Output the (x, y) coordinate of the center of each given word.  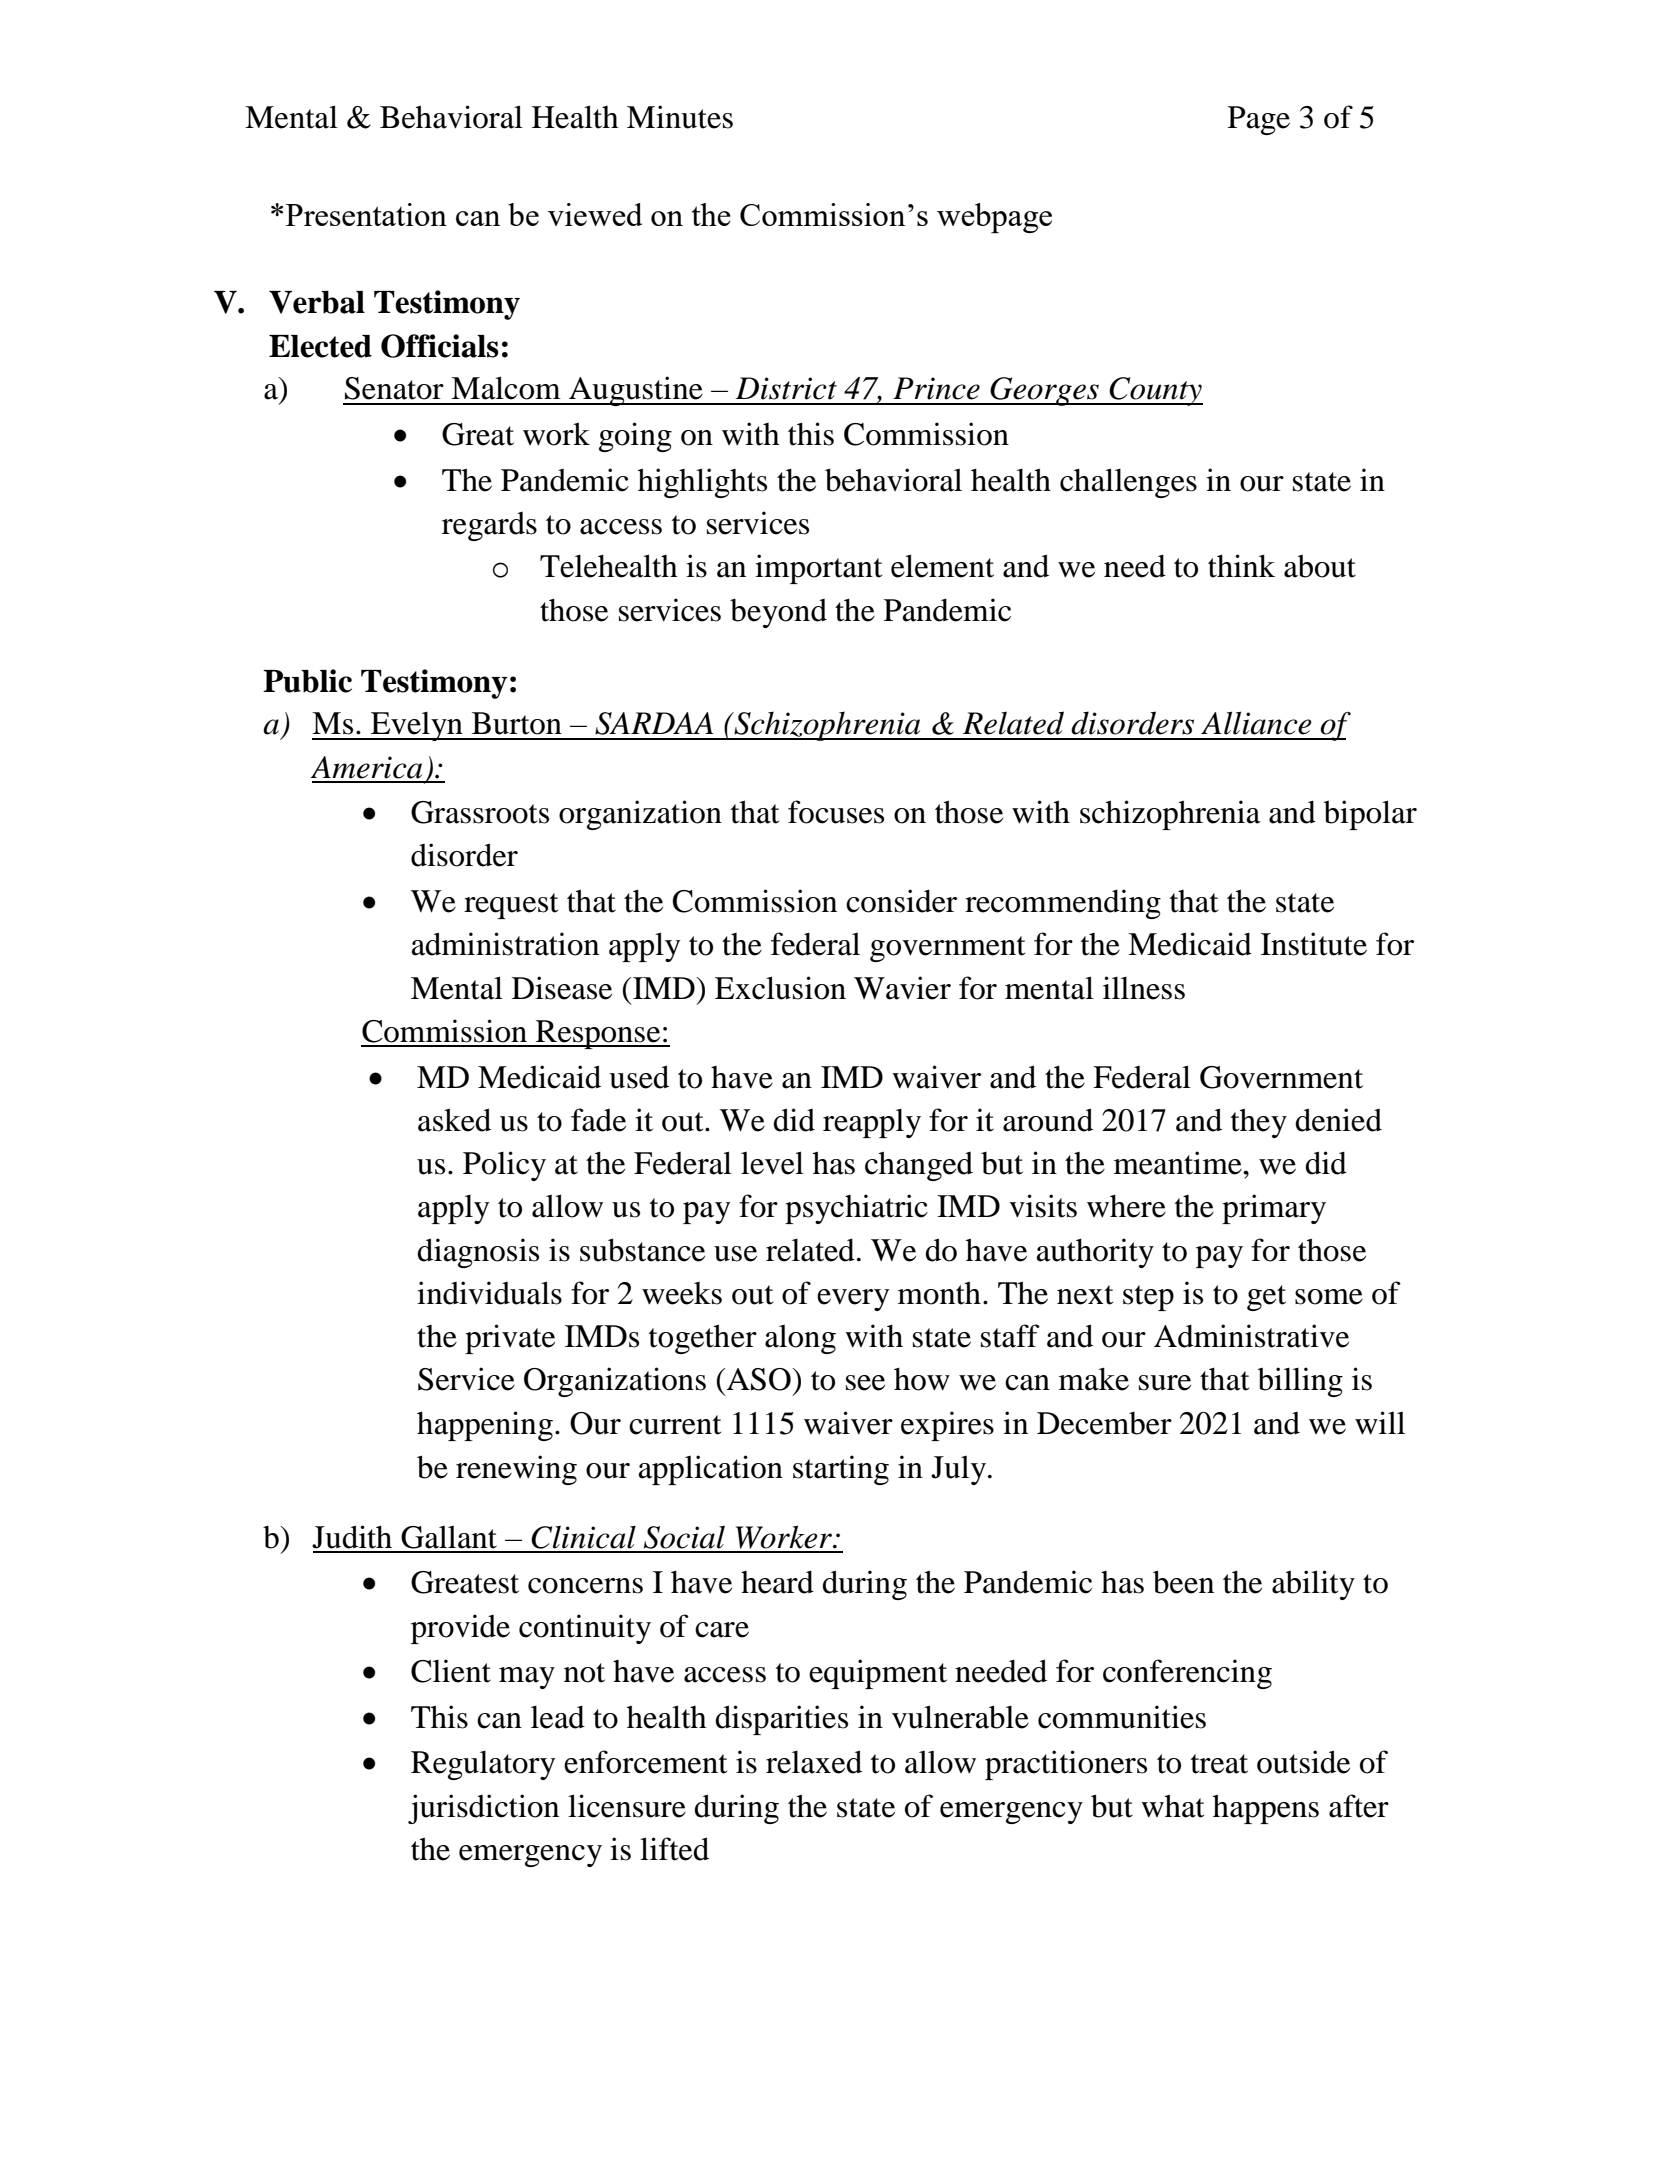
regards (489, 526)
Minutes (680, 117)
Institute (1314, 944)
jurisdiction (483, 1809)
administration (505, 944)
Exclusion (780, 988)
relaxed (814, 1762)
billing (1300, 1382)
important (818, 569)
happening (485, 1426)
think (1241, 566)
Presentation (366, 214)
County (1155, 391)
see (865, 1383)
